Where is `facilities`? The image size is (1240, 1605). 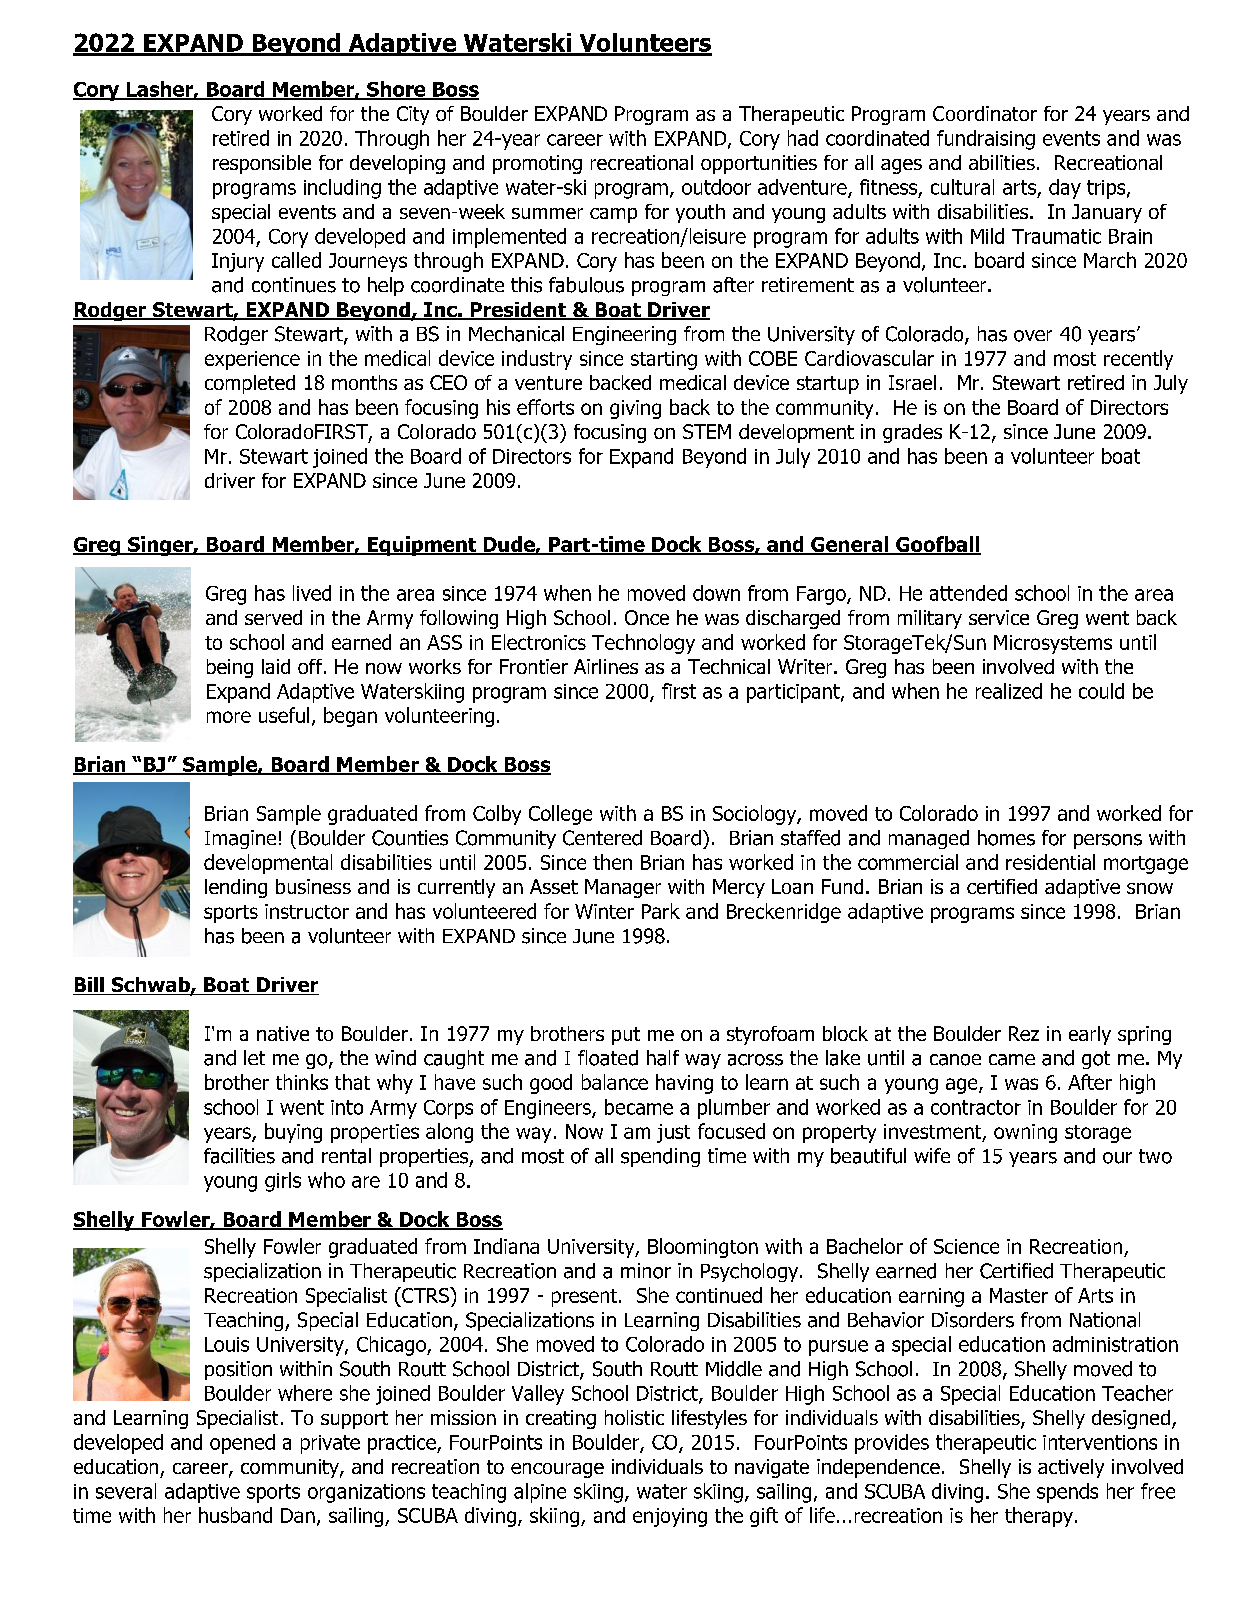 facilities is located at coordinates (239, 1156).
